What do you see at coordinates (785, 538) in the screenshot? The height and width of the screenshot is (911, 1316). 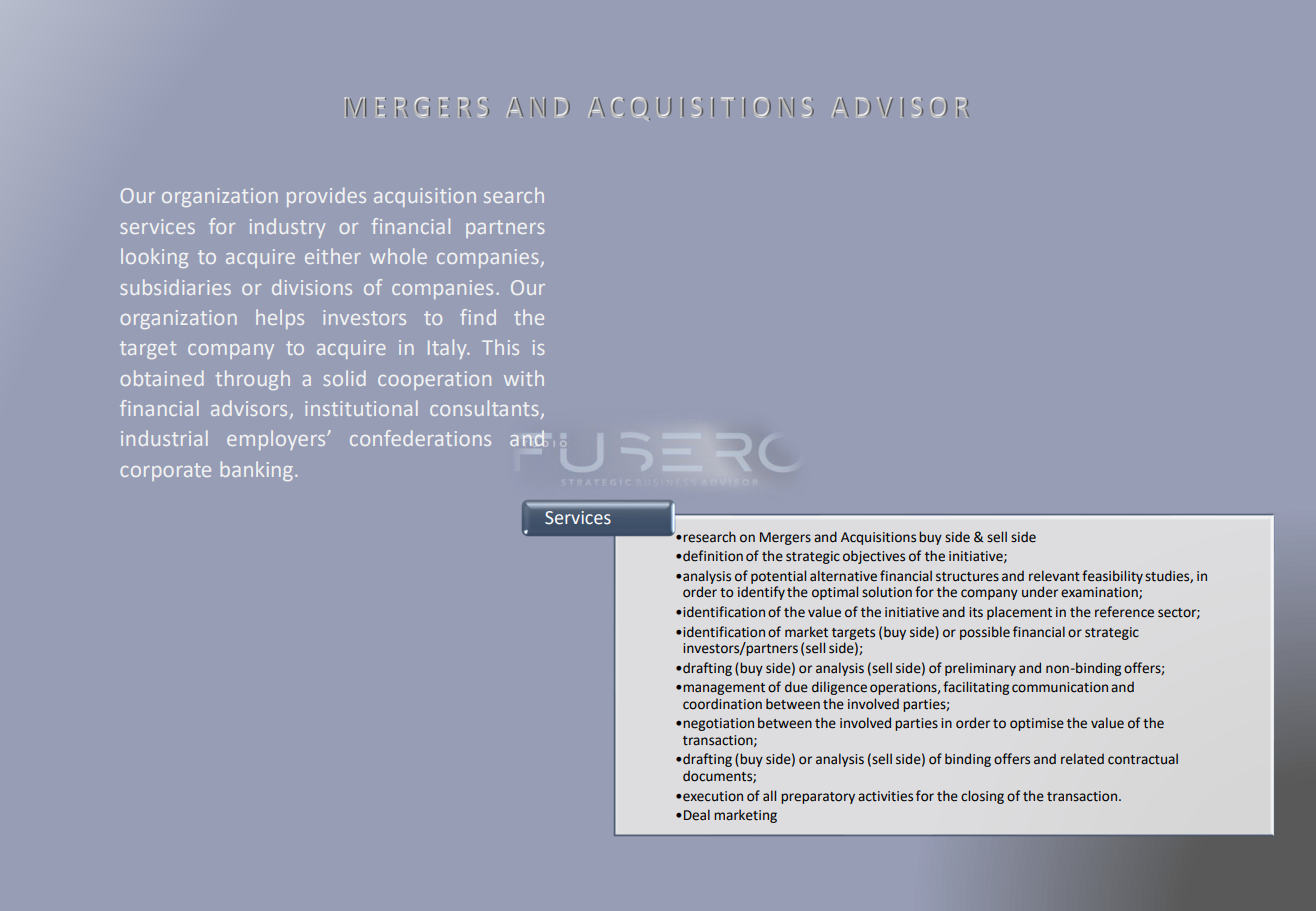 I see `Mergers` at bounding box center [785, 538].
